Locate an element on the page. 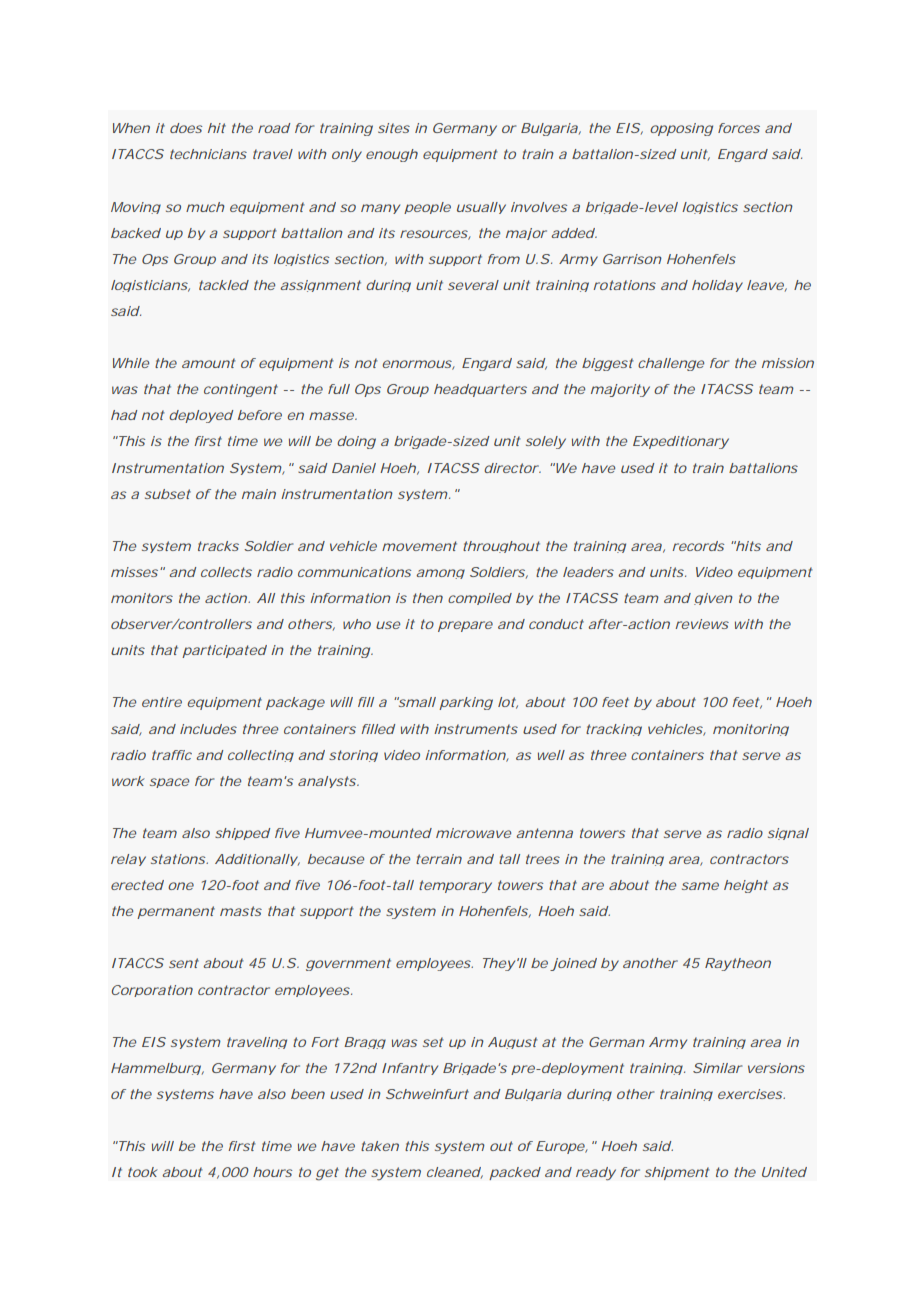  took is located at coordinates (143, 1172).
